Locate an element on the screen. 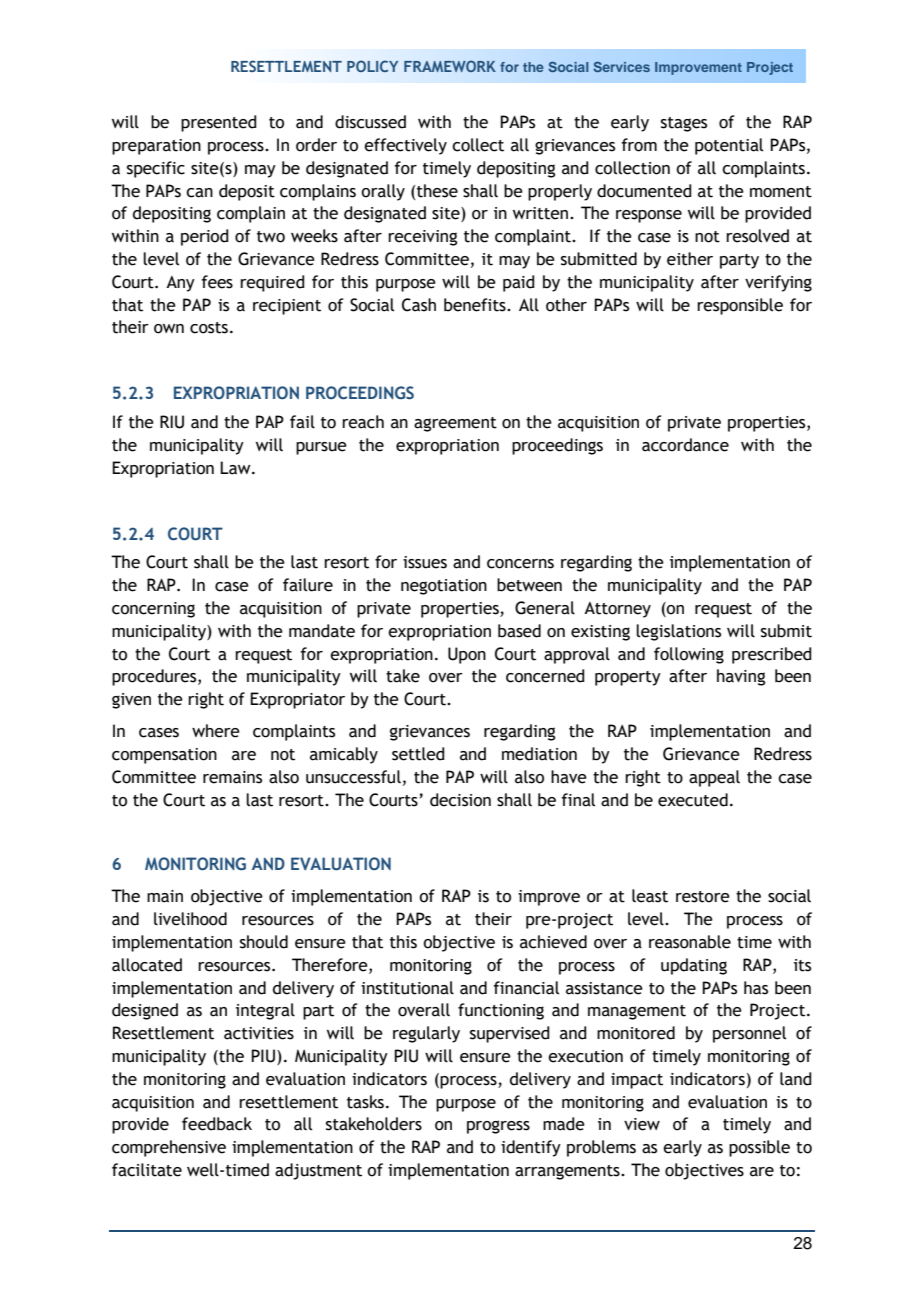  benefits is located at coordinates (476, 305).
